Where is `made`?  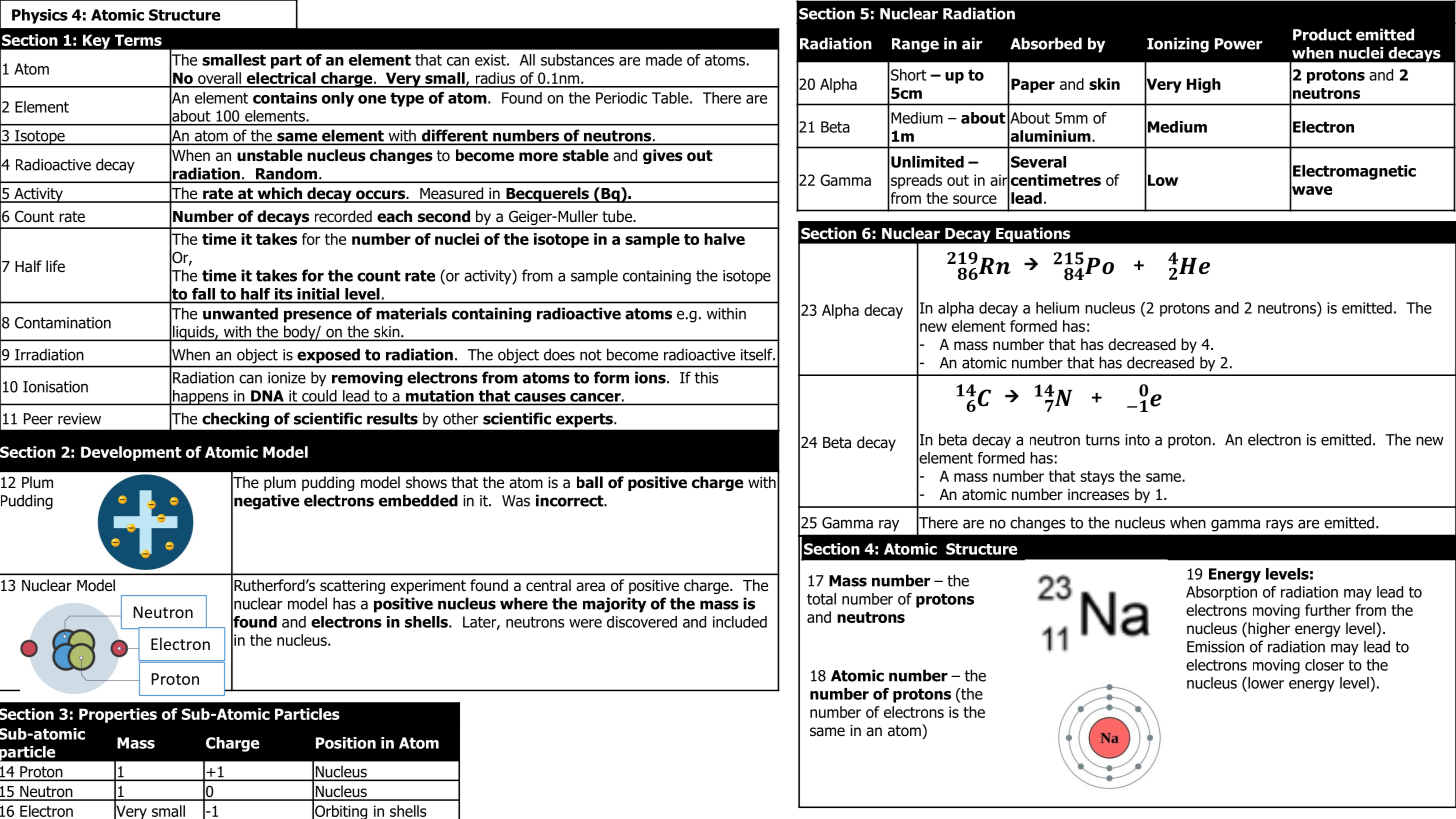 made is located at coordinates (664, 60).
